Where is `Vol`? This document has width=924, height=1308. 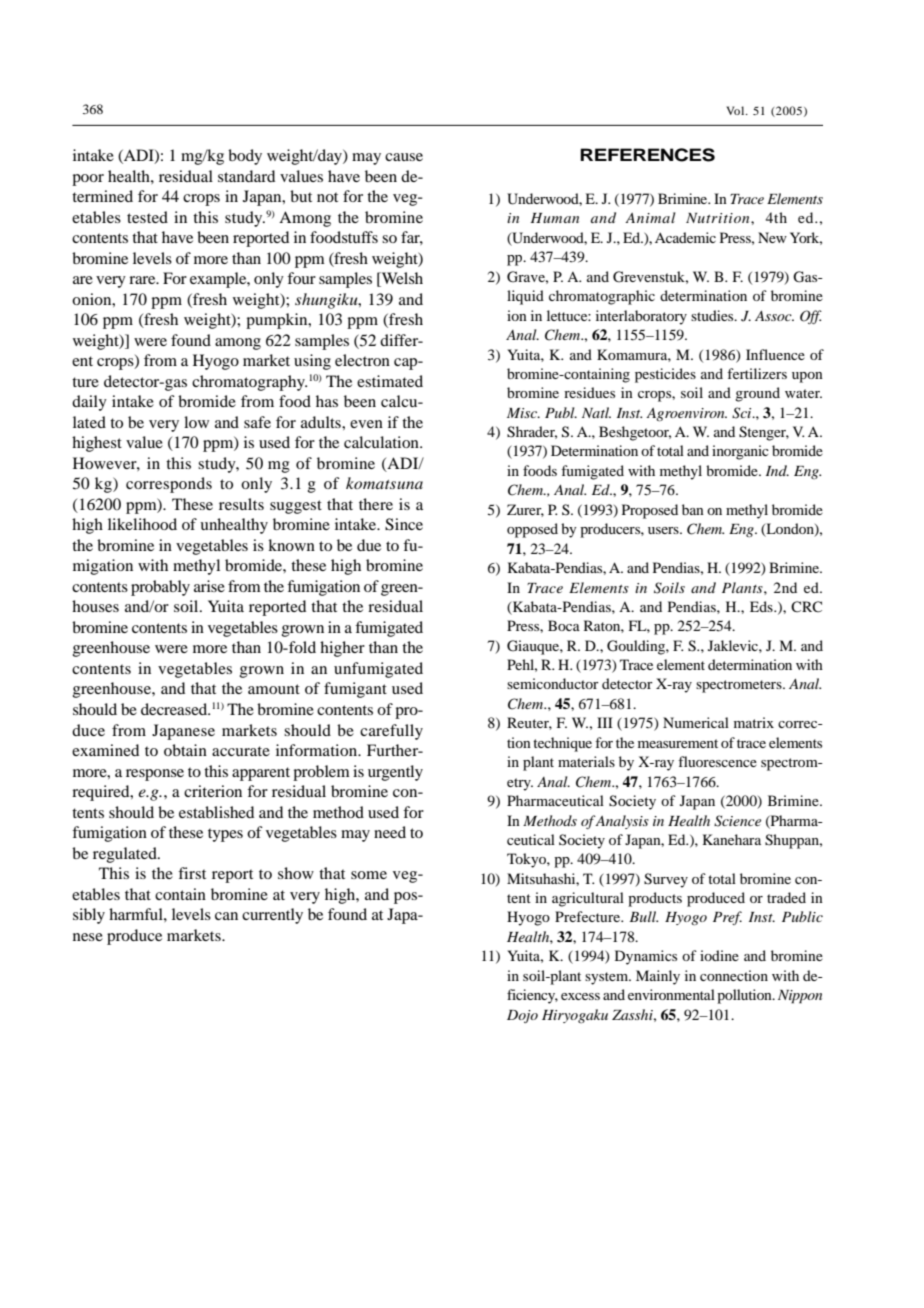 Vol is located at coordinates (736, 110).
